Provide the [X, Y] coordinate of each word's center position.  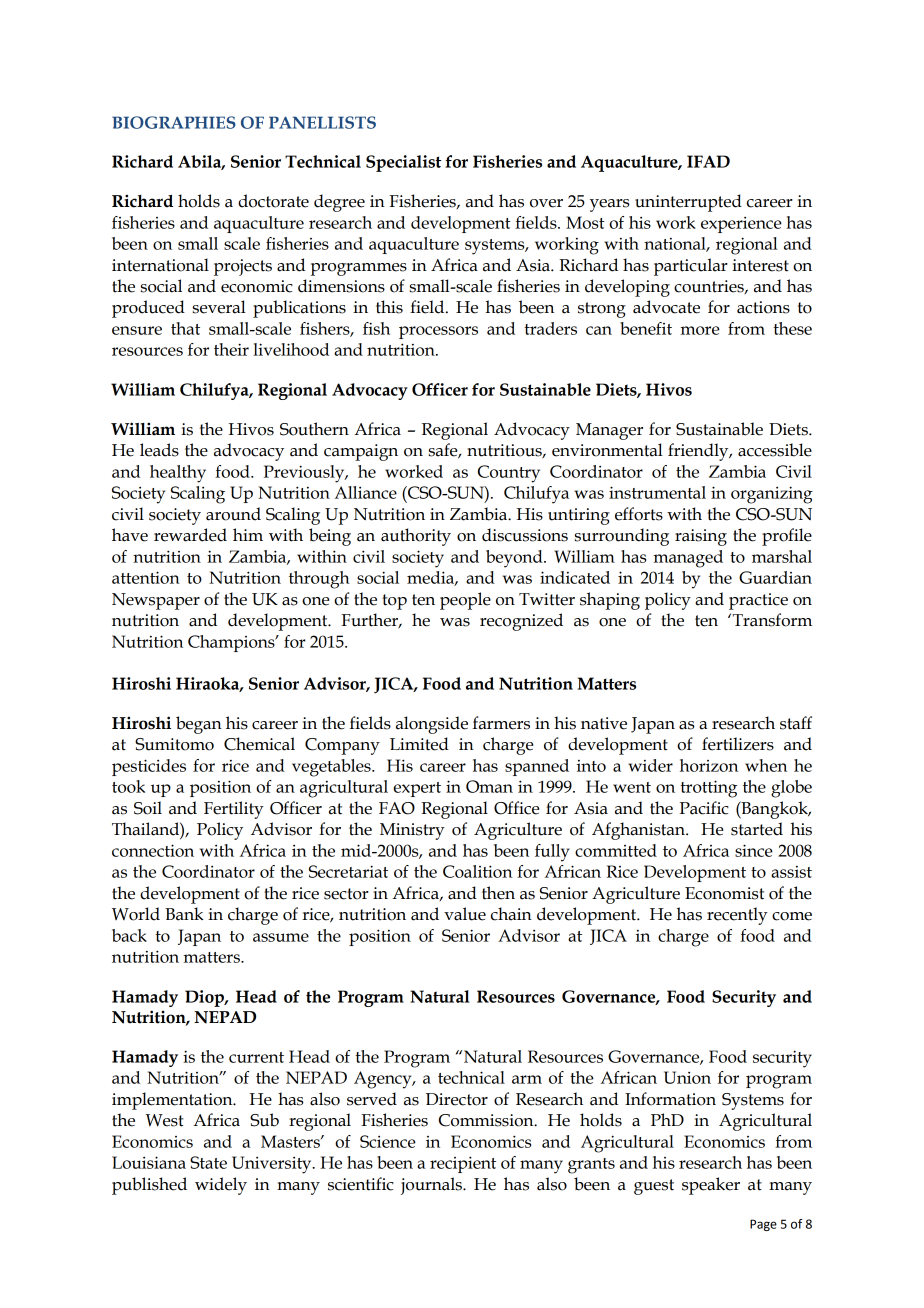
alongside [432, 725]
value [465, 914]
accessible [775, 450]
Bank [184, 914]
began [199, 725]
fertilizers [738, 744]
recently [737, 916]
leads [159, 450]
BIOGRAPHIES [174, 122]
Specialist [403, 163]
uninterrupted [688, 203]
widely [221, 1186]
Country [509, 474]
